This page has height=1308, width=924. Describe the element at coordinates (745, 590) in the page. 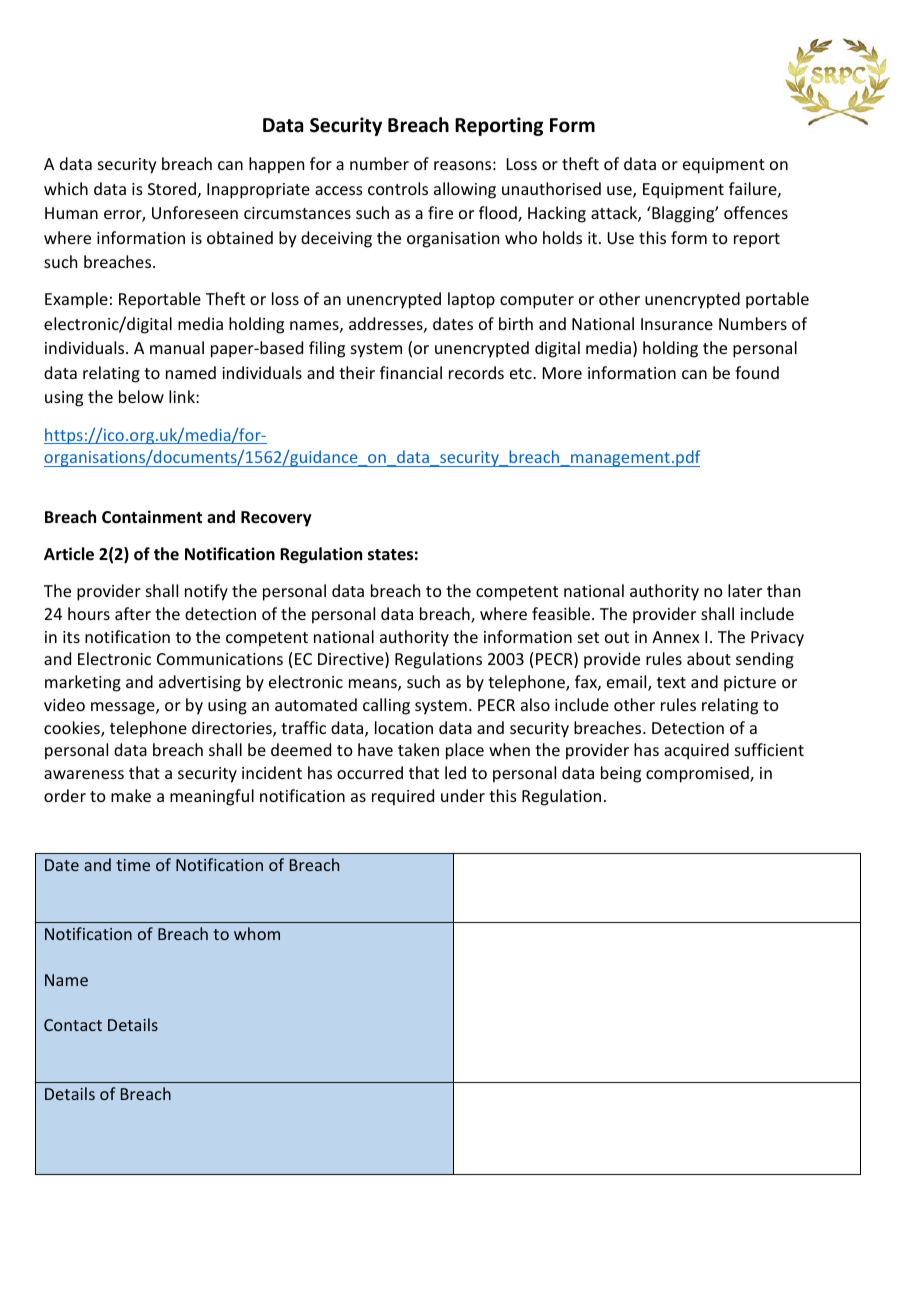

I see `later` at that location.
